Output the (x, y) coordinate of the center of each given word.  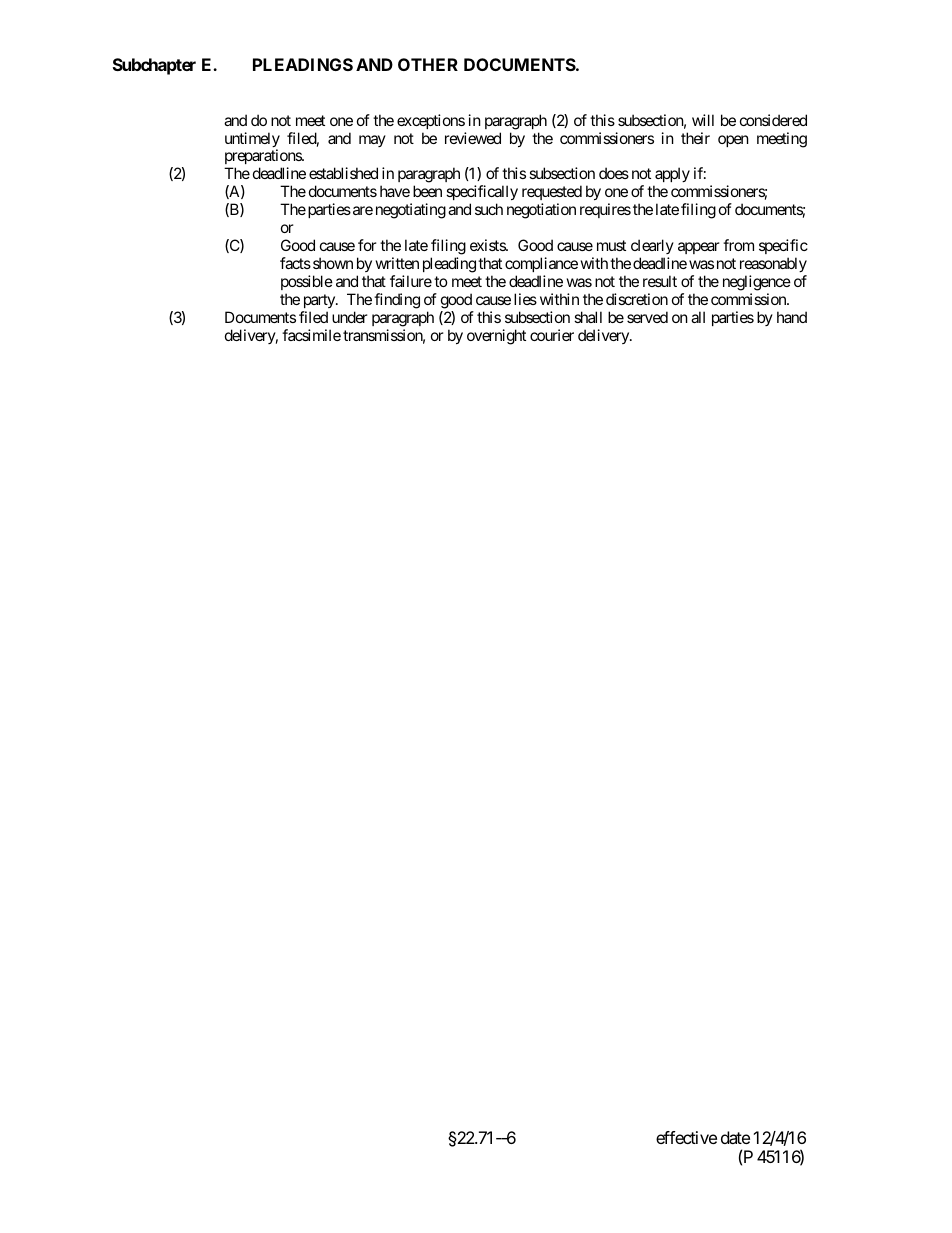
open (733, 141)
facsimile (311, 335)
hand (792, 317)
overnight (496, 337)
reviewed (473, 138)
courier (552, 335)
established (343, 173)
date (735, 1137)
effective (686, 1137)
